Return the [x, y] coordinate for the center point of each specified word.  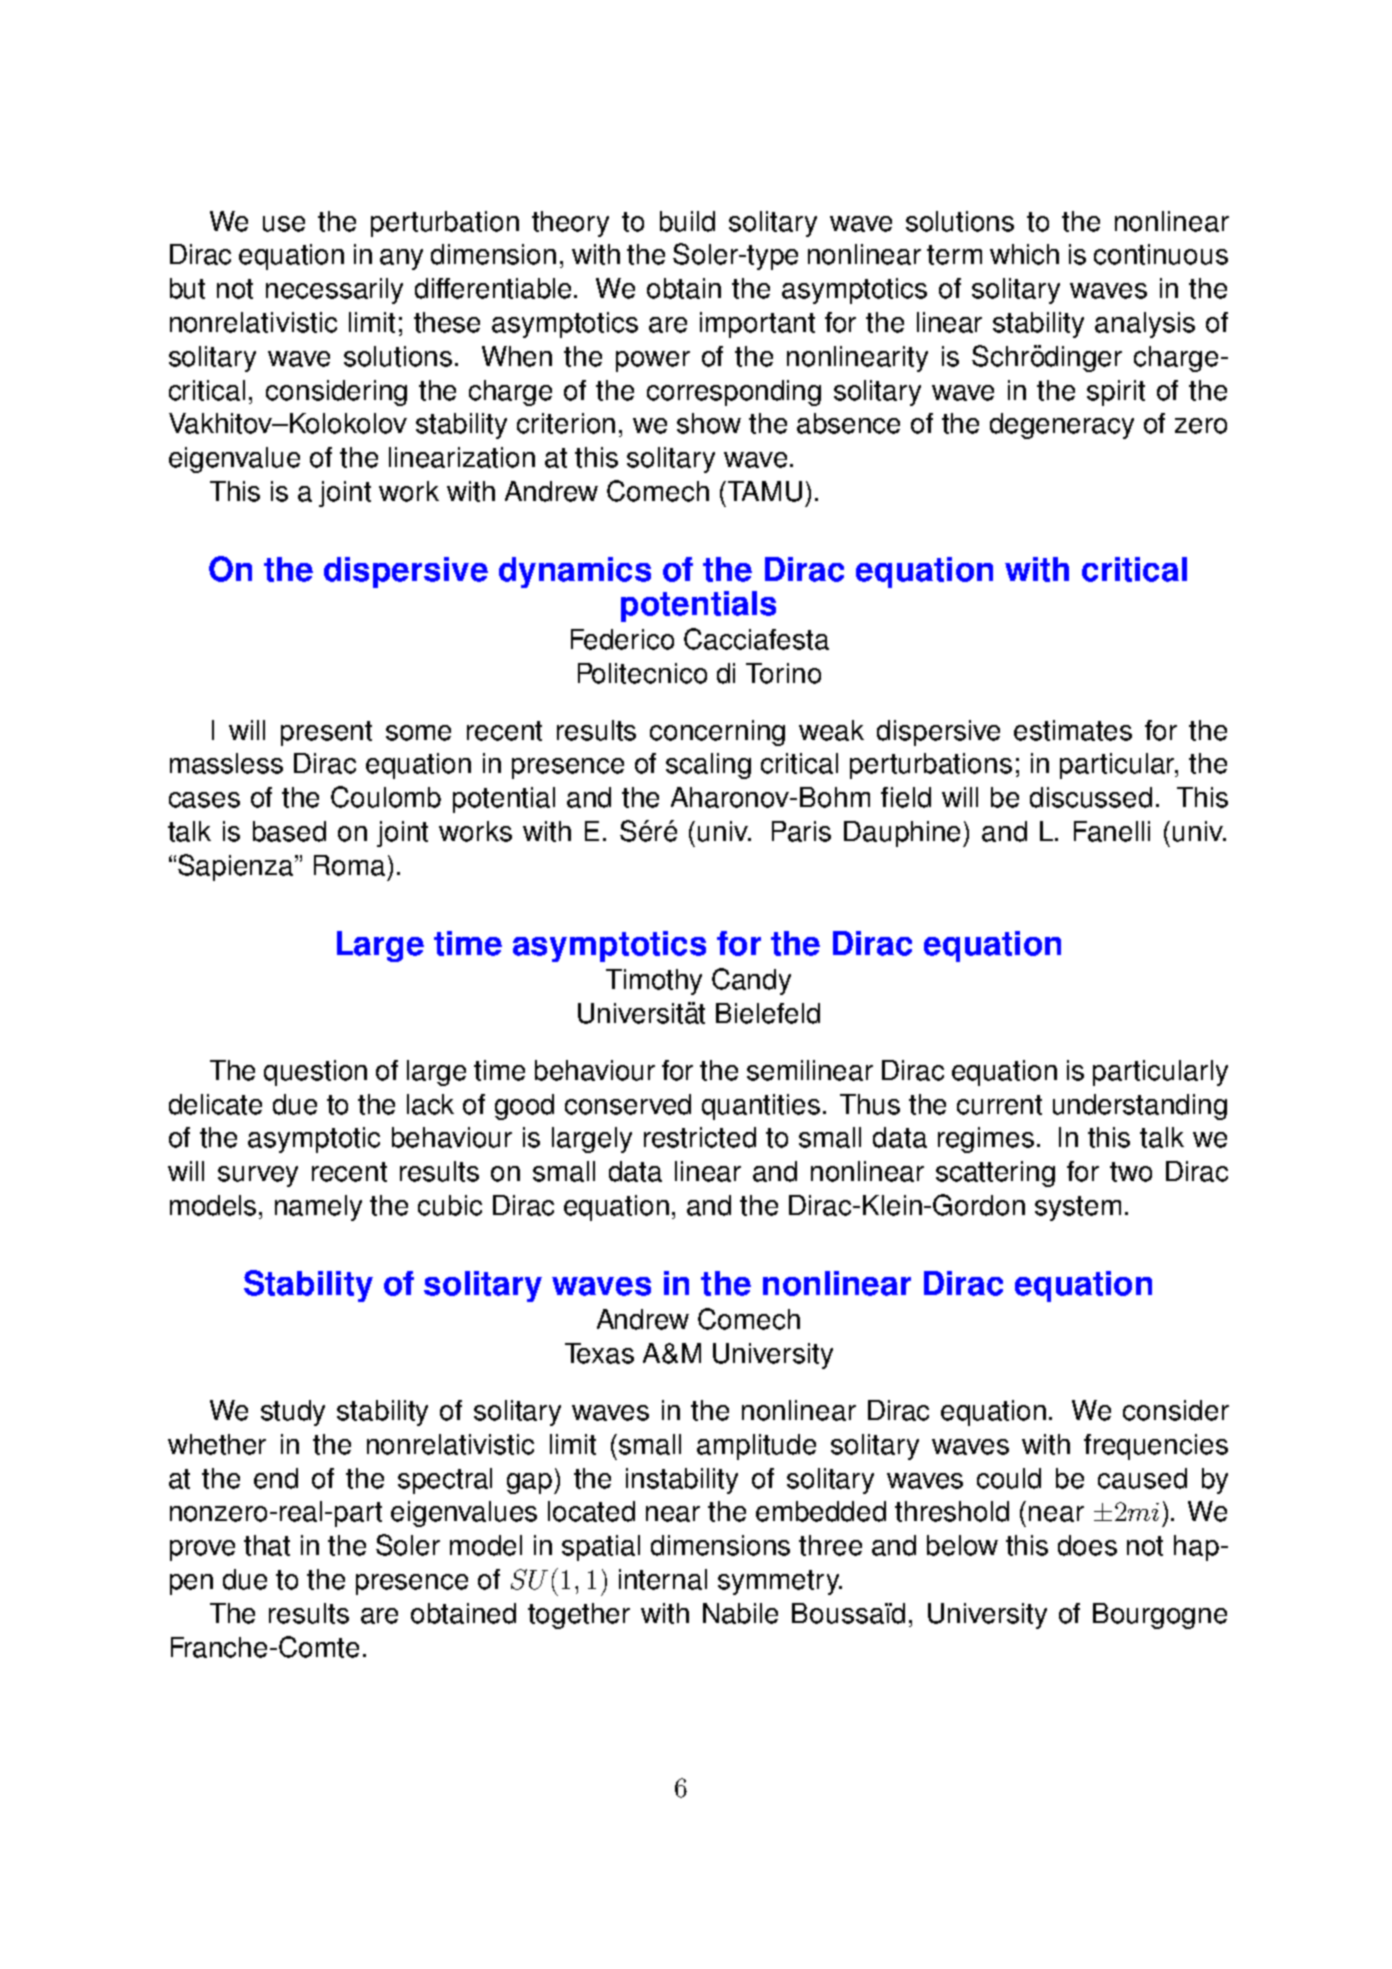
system [1078, 1208]
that [267, 1545]
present [326, 733]
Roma [349, 865]
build [687, 221]
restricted [700, 1137]
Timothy [654, 982]
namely [318, 1208]
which [1024, 254]
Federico [622, 639]
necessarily [334, 291]
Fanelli [1112, 831]
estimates [1073, 730]
